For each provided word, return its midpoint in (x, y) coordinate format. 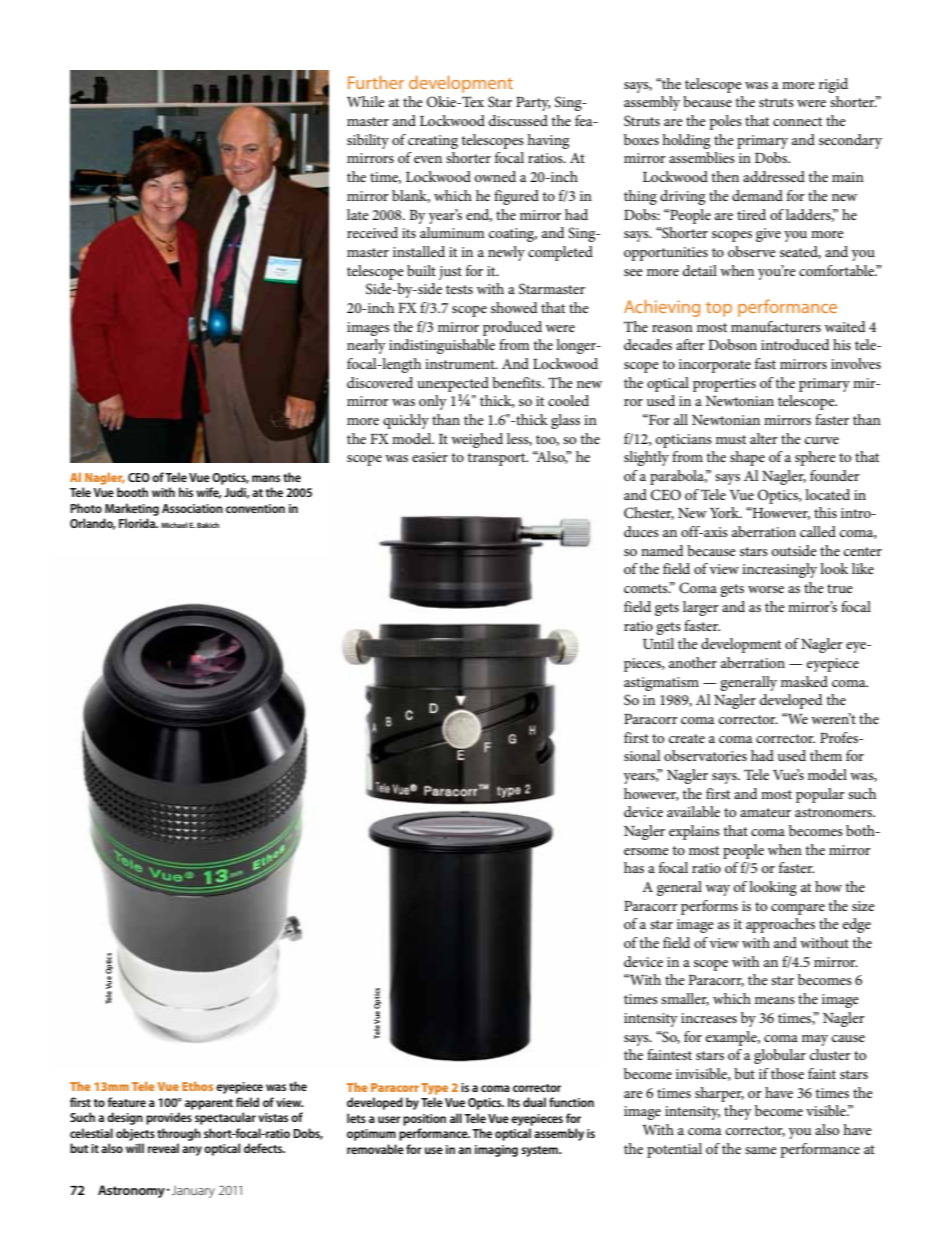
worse (766, 589)
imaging (496, 1151)
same (761, 1150)
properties (724, 385)
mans (266, 478)
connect (797, 121)
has (634, 867)
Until (658, 643)
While (366, 101)
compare (798, 909)
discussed (518, 120)
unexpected (453, 384)
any (192, 1151)
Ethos (197, 1086)
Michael (174, 525)
